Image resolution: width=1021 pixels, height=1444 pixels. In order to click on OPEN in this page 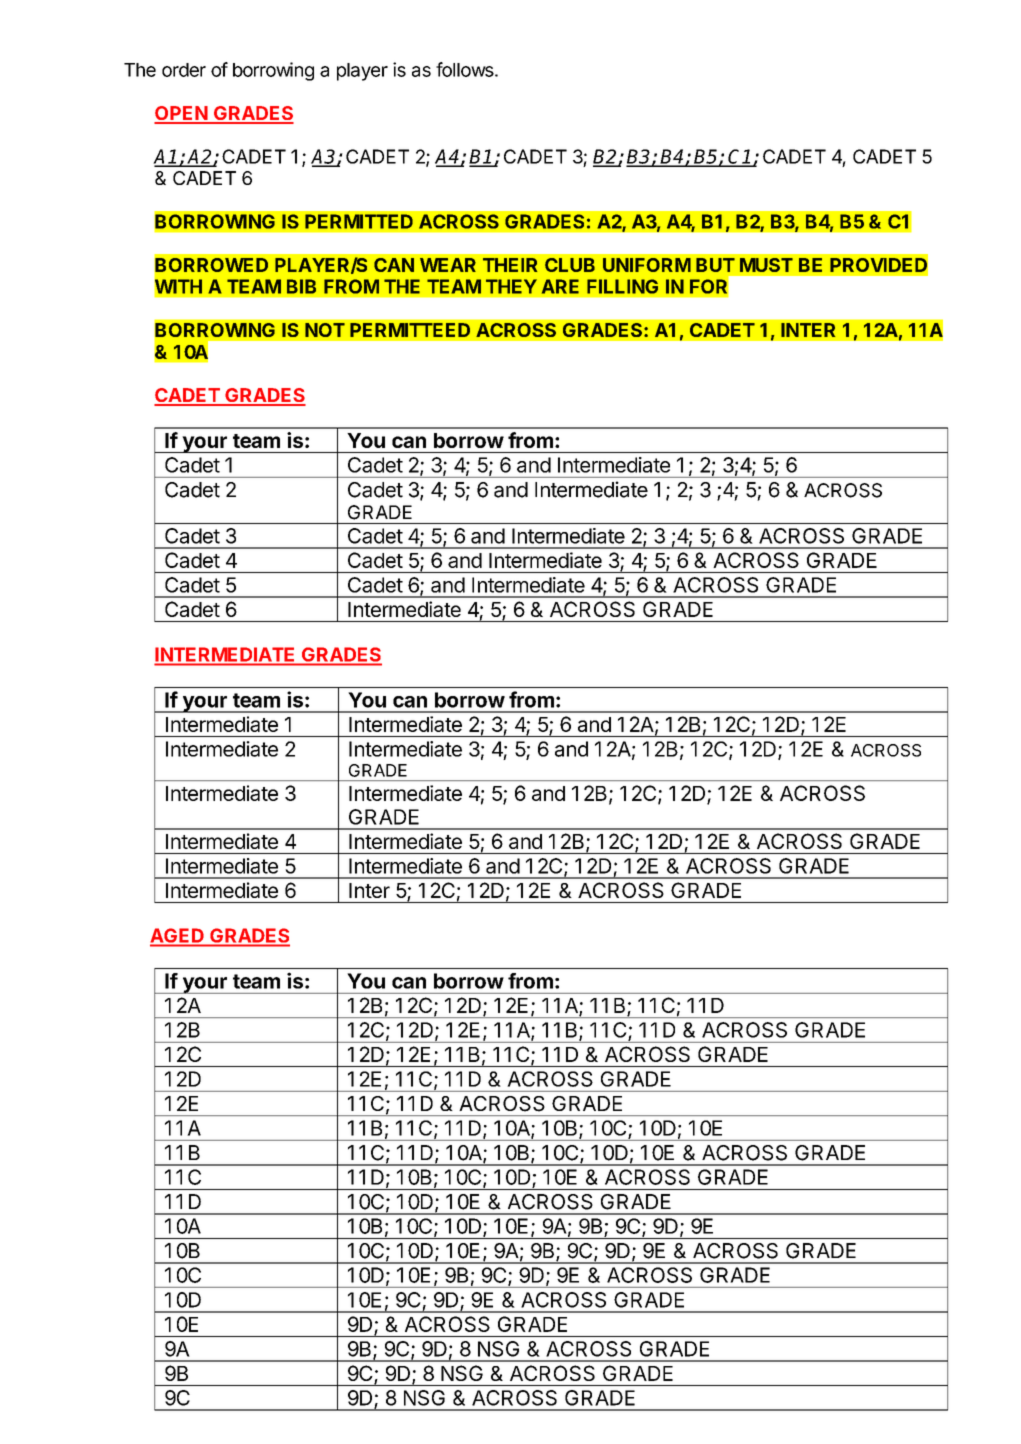, I will do `click(181, 114)`.
